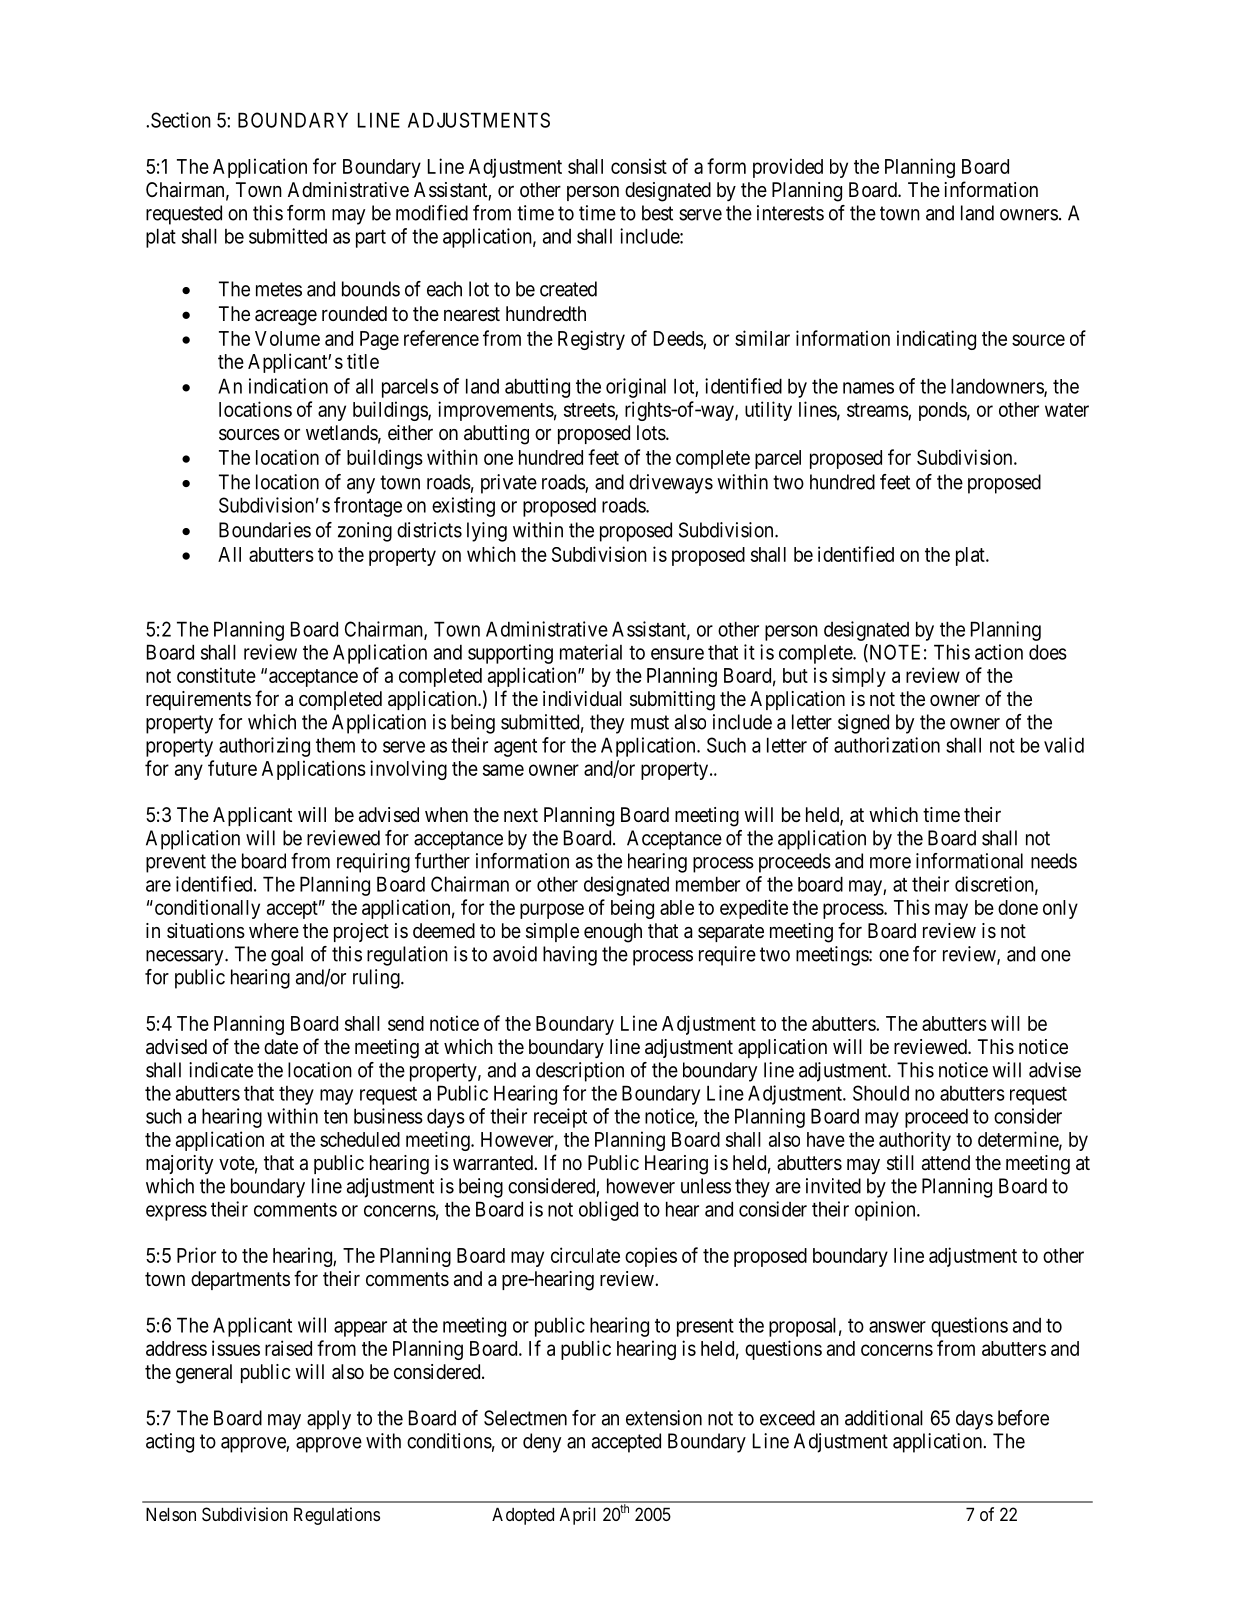 Image resolution: width=1235 pixels, height=1598 pixels. What do you see at coordinates (999, 652) in the screenshot?
I see `action` at bounding box center [999, 652].
